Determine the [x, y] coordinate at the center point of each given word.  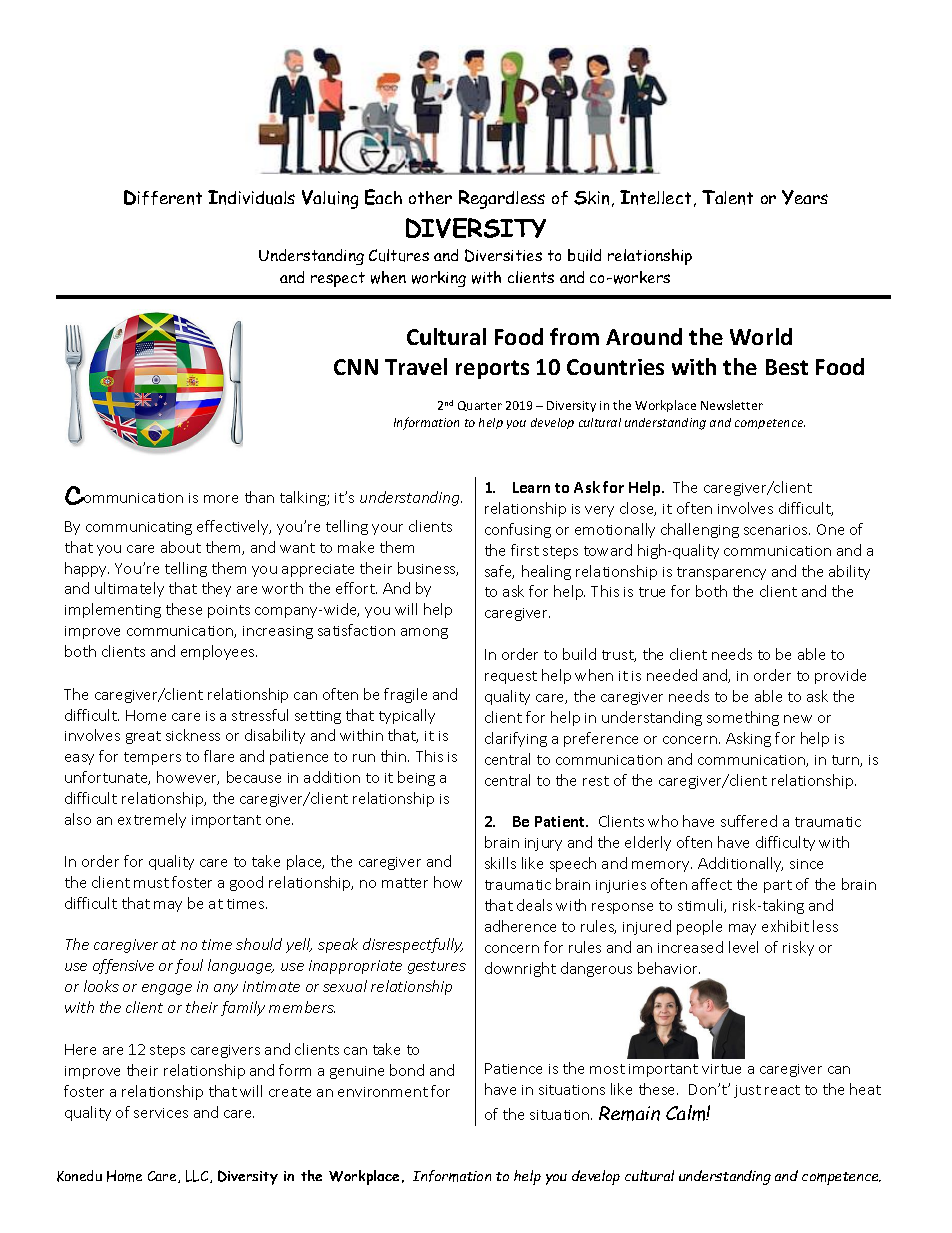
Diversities [503, 255]
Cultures [399, 255]
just [747, 1091]
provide [840, 676]
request [511, 677]
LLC [198, 1176]
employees [219, 652]
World [761, 336]
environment [383, 1092]
